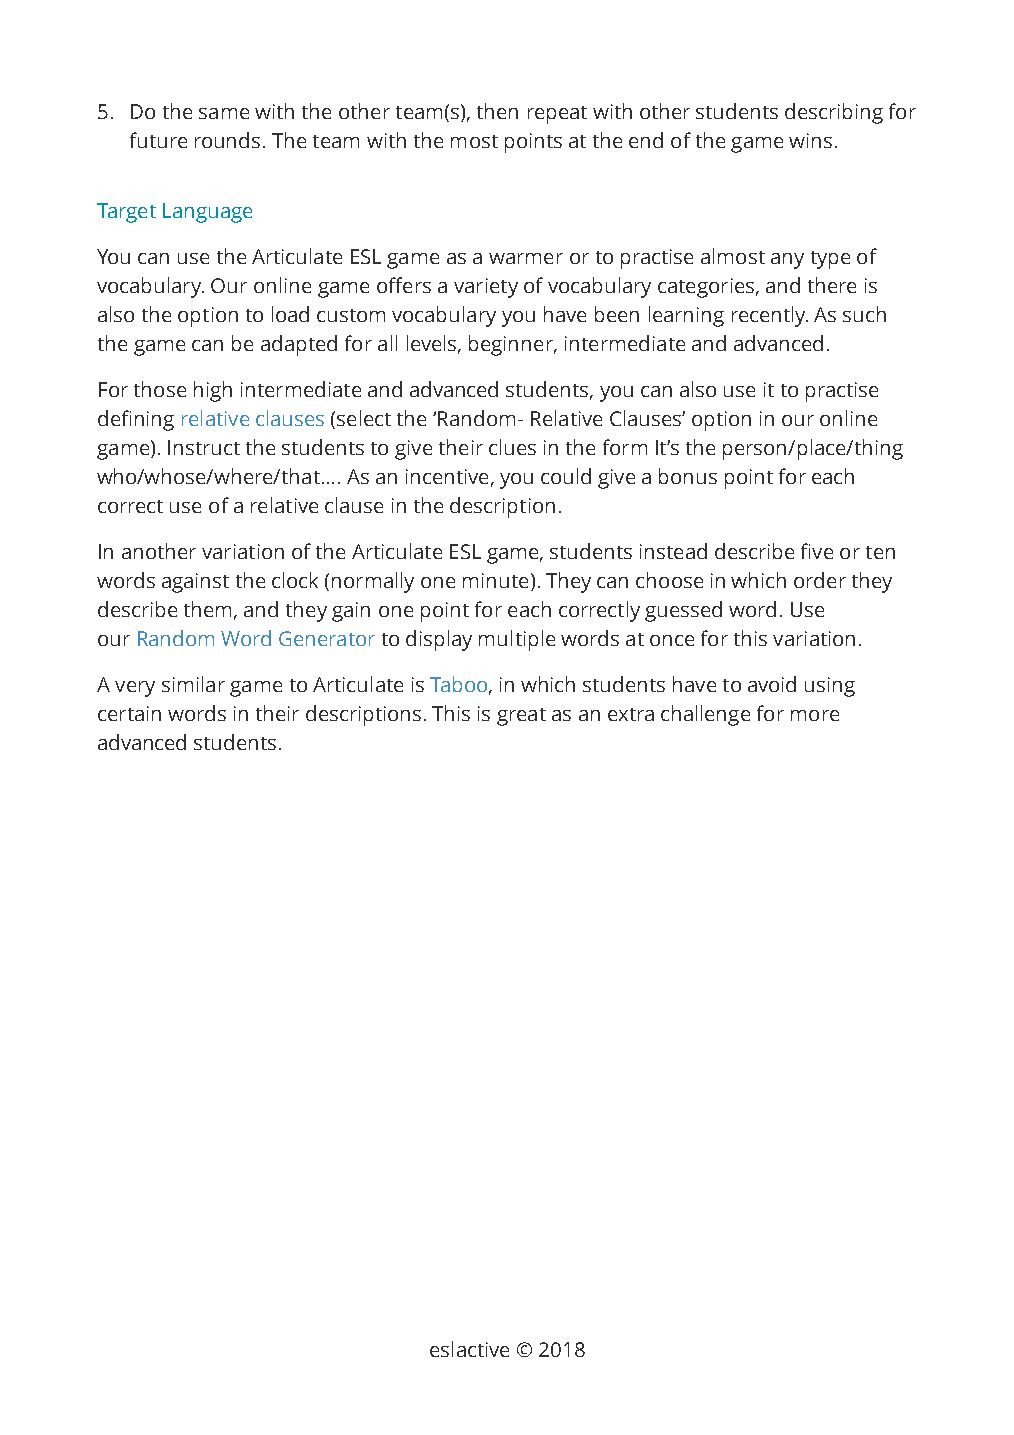 This screenshot has width=1014, height=1435. What do you see at coordinates (227, 140) in the screenshot?
I see `rounds` at bounding box center [227, 140].
